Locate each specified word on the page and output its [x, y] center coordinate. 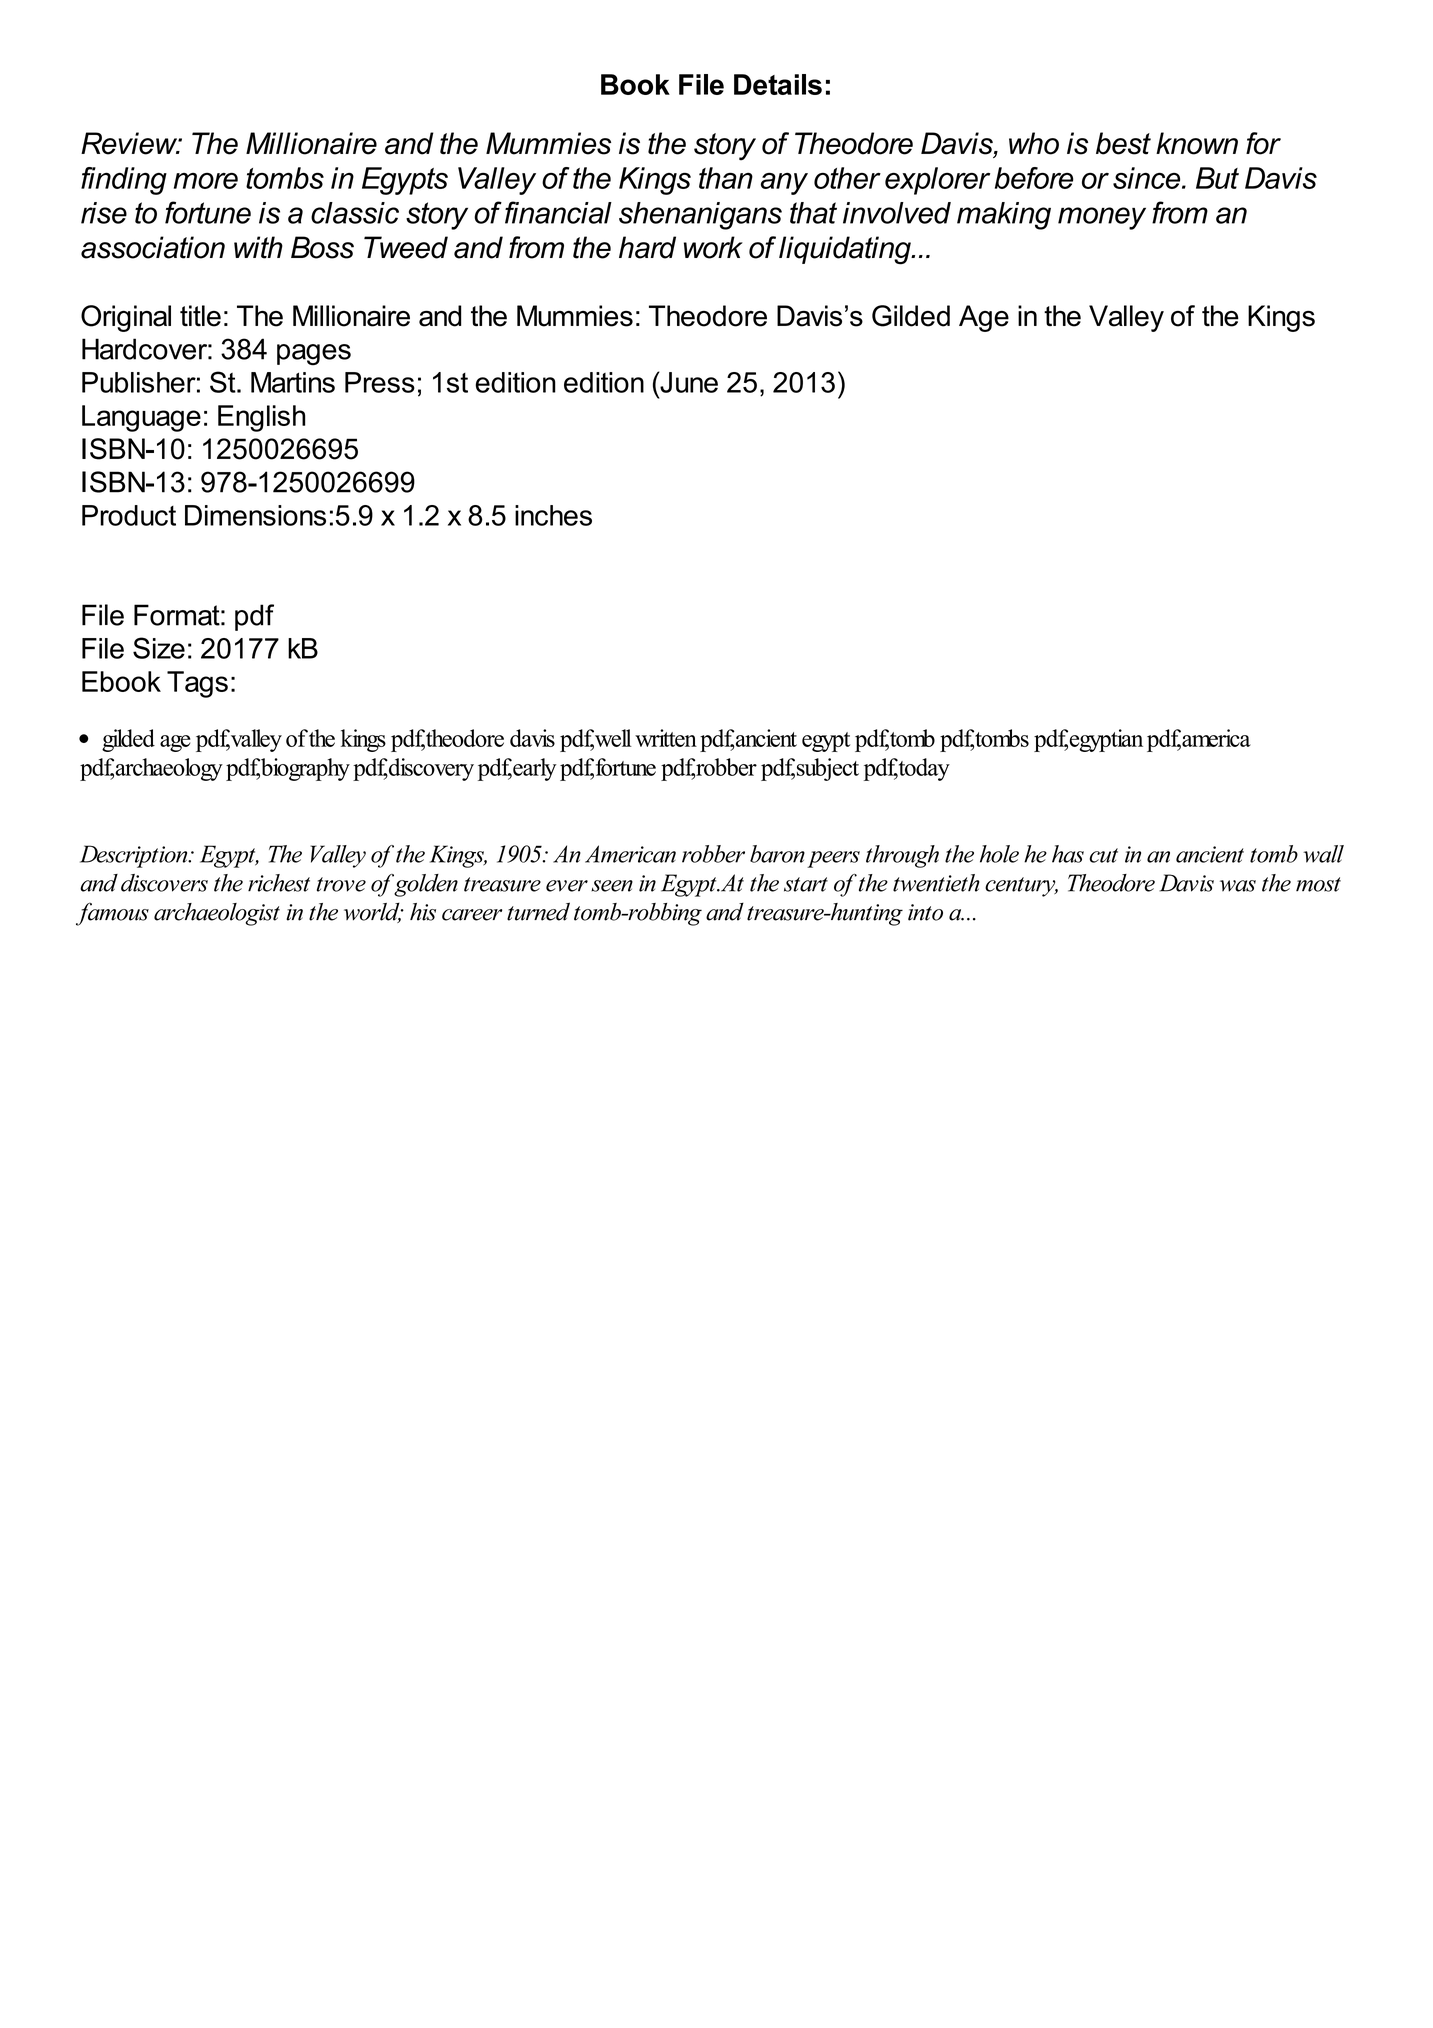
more [206, 181]
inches [553, 515]
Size [159, 648]
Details [778, 84]
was [1238, 886]
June [688, 382]
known [1197, 143]
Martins [293, 382]
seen [612, 886]
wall [1323, 854]
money [1102, 218]
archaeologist [217, 914]
